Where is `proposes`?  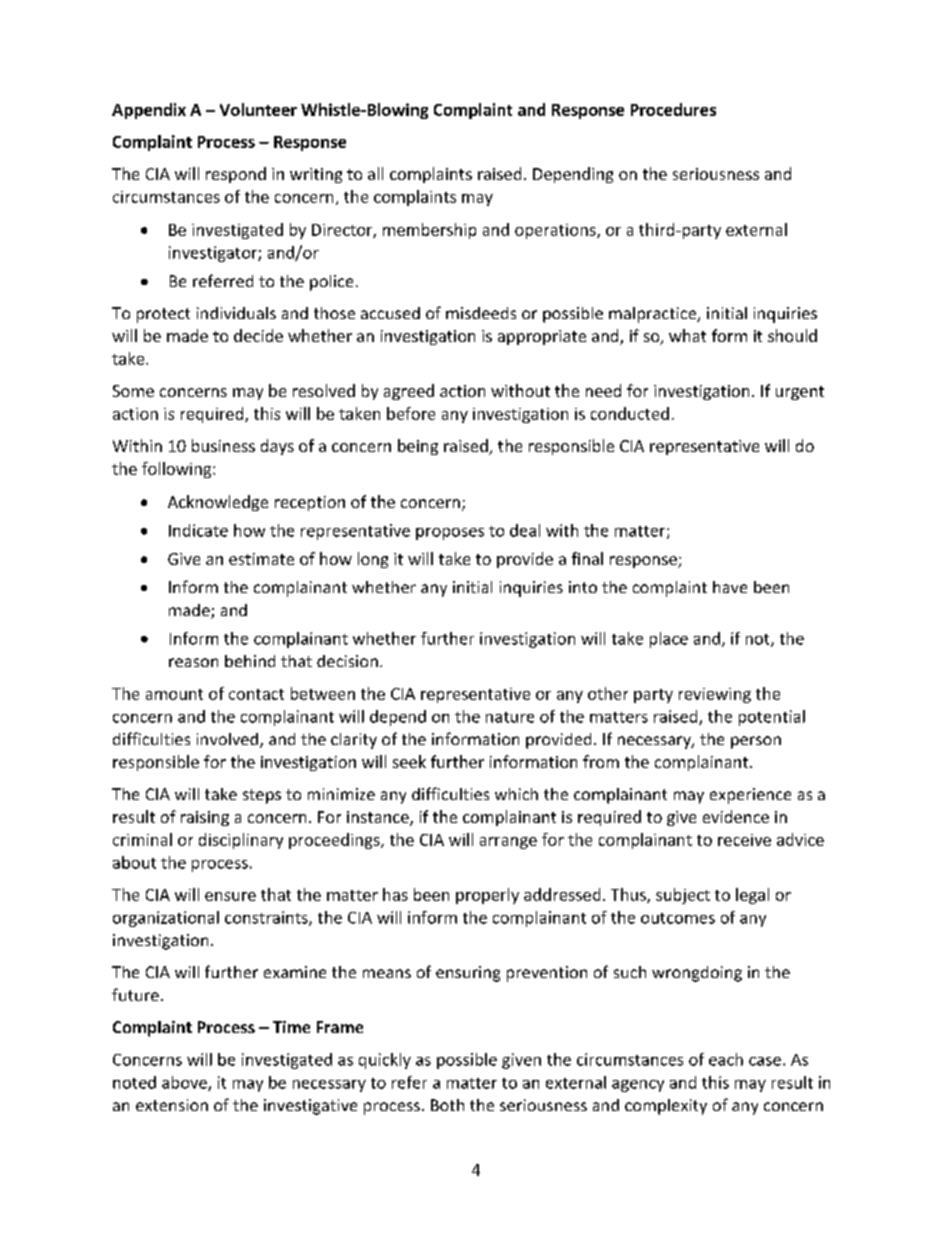 proposes is located at coordinates (450, 534).
